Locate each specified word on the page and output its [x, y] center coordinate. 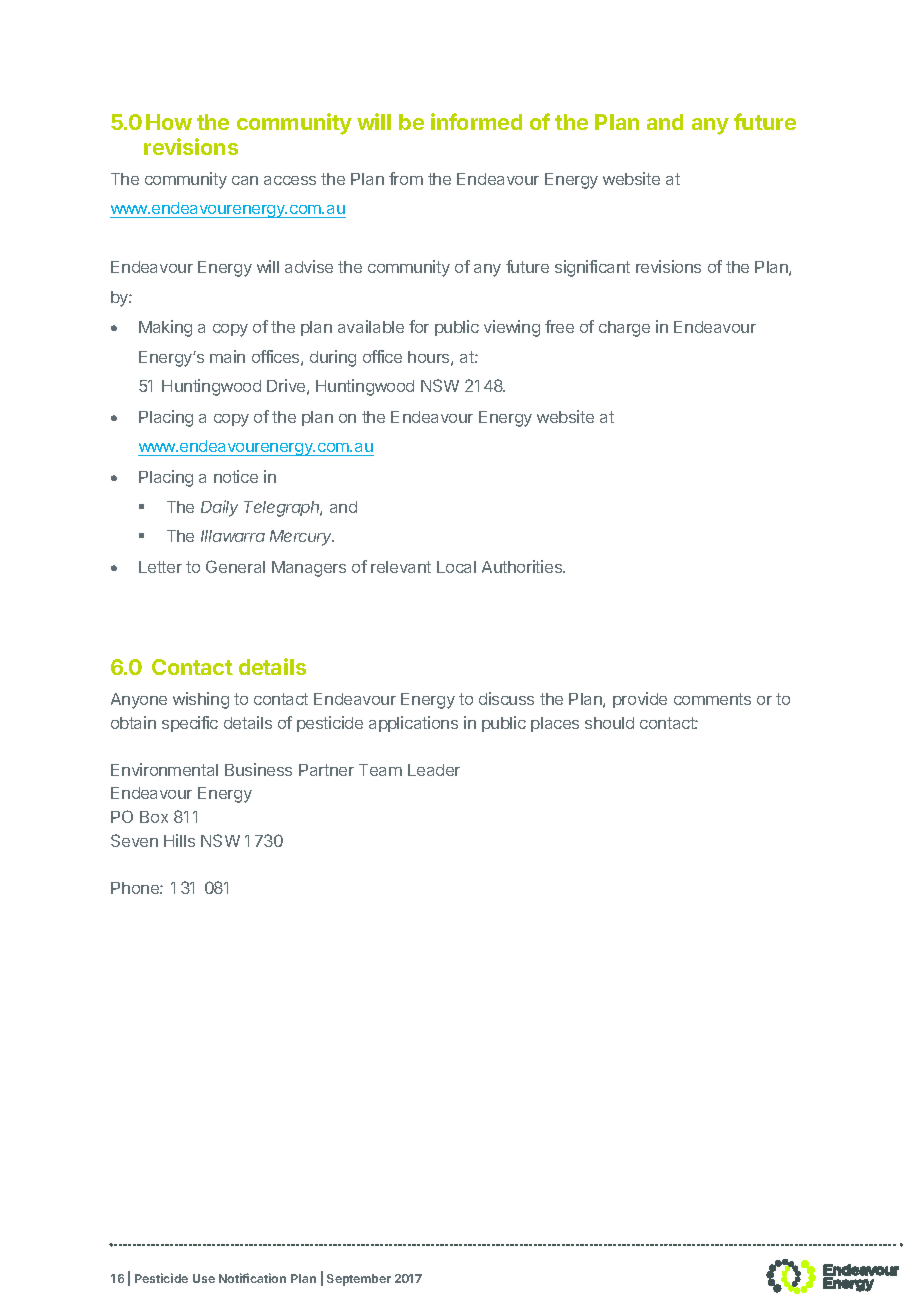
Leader [434, 770]
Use [204, 1278]
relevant [401, 567]
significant [592, 268]
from [406, 178]
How [169, 122]
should [609, 723]
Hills [179, 840]
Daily [219, 508]
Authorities [523, 566]
